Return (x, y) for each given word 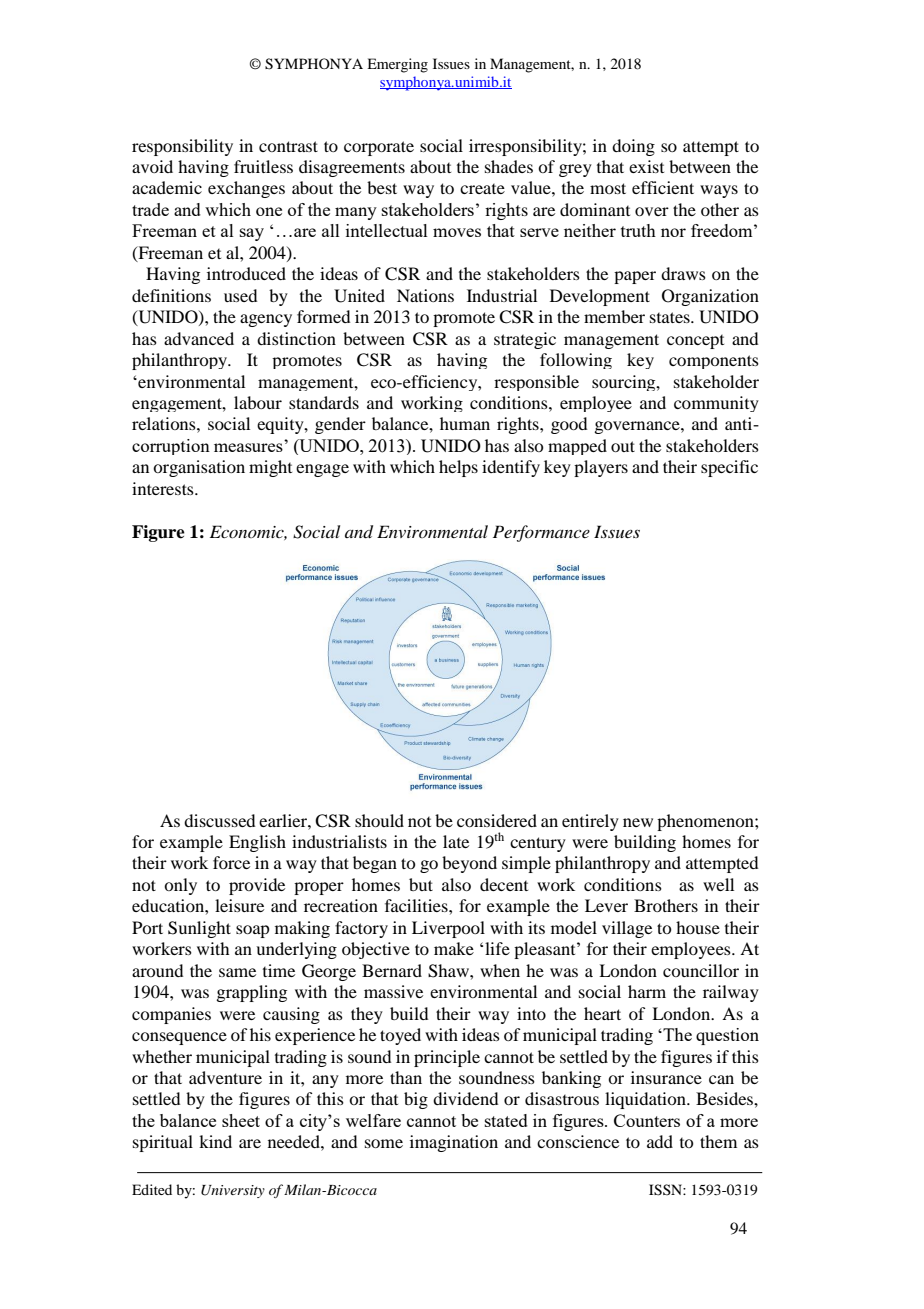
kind (215, 1141)
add (660, 1141)
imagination (454, 1143)
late (456, 841)
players (601, 468)
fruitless (263, 166)
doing (633, 147)
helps (458, 468)
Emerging (397, 65)
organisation (199, 468)
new (638, 822)
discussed (219, 820)
